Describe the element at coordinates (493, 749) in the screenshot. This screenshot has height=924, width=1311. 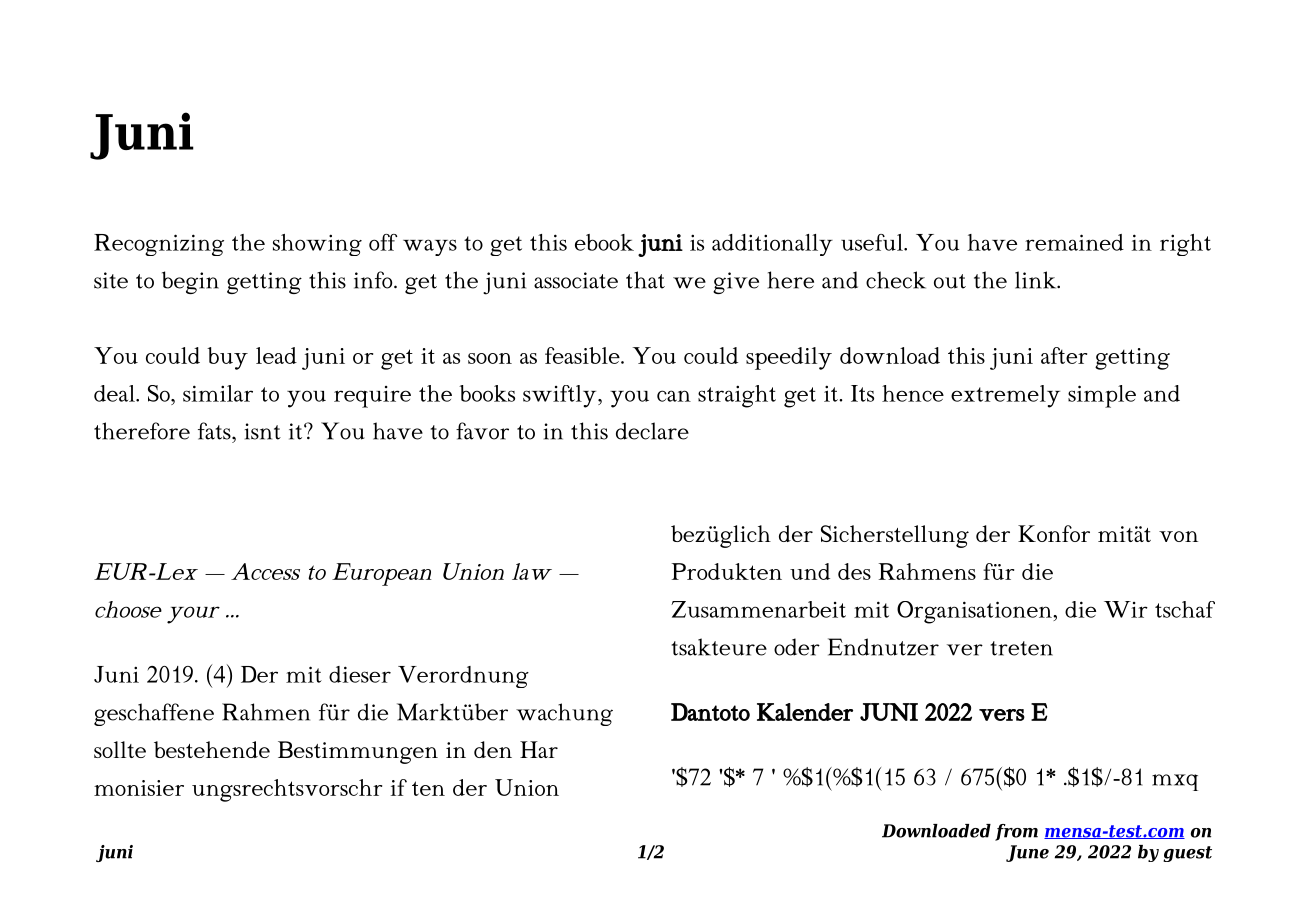
I see `den` at that location.
